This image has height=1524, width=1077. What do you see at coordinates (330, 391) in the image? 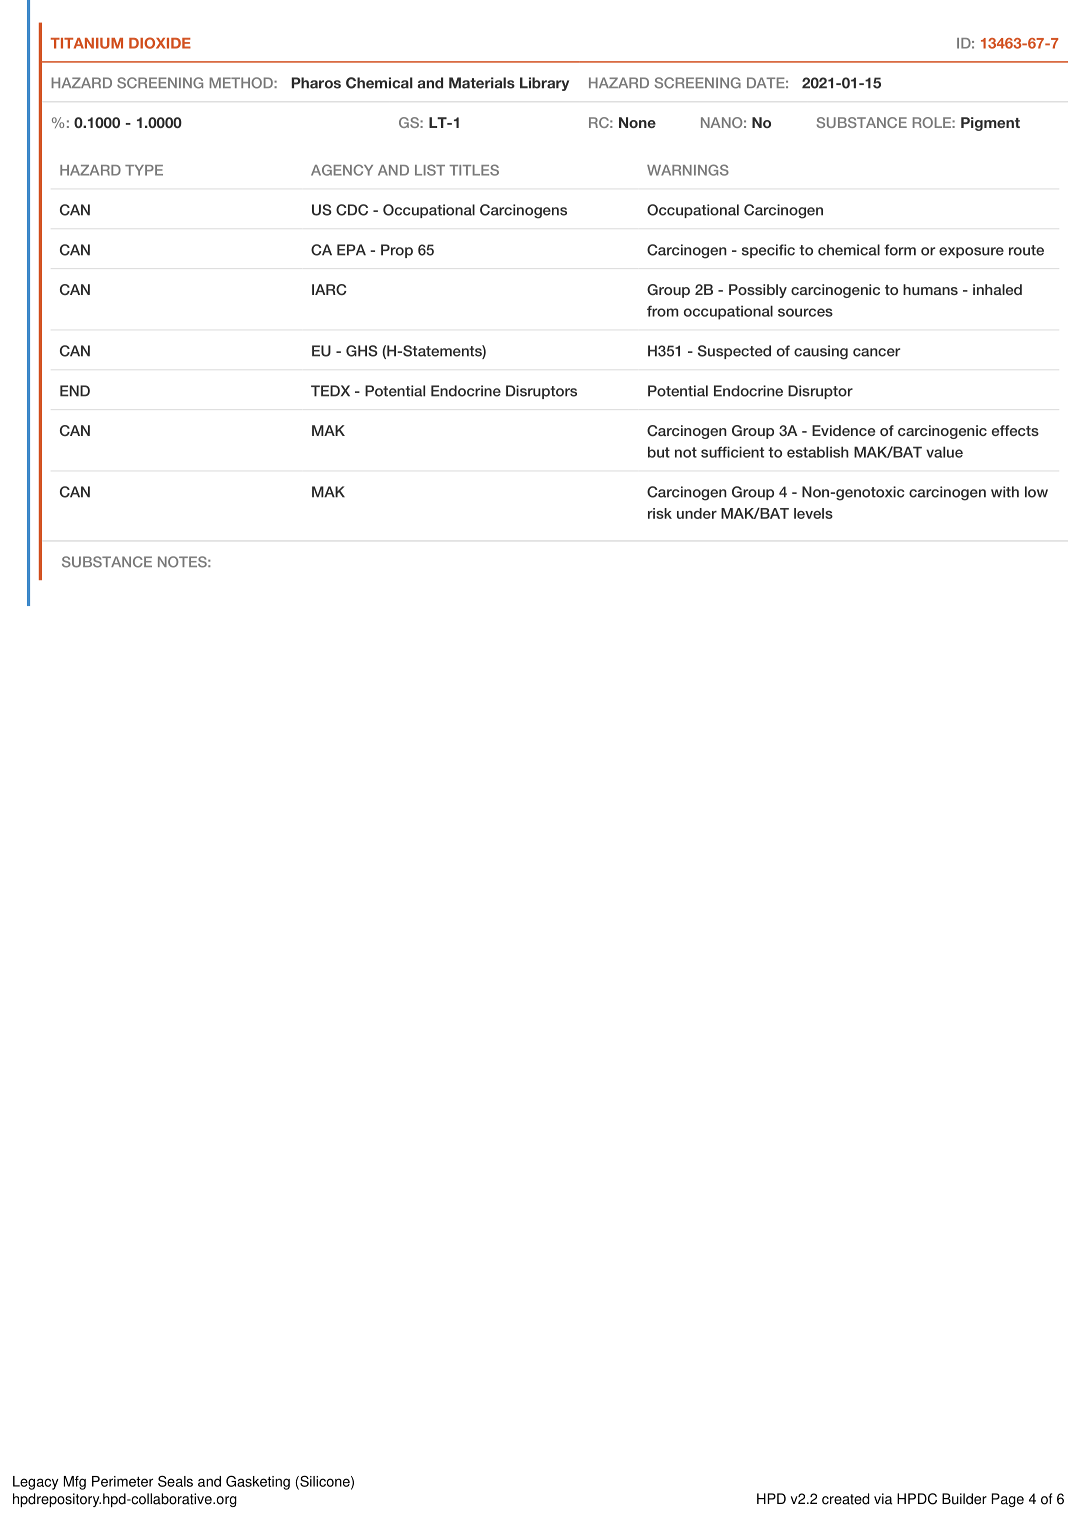
I see `TEDX` at bounding box center [330, 391].
